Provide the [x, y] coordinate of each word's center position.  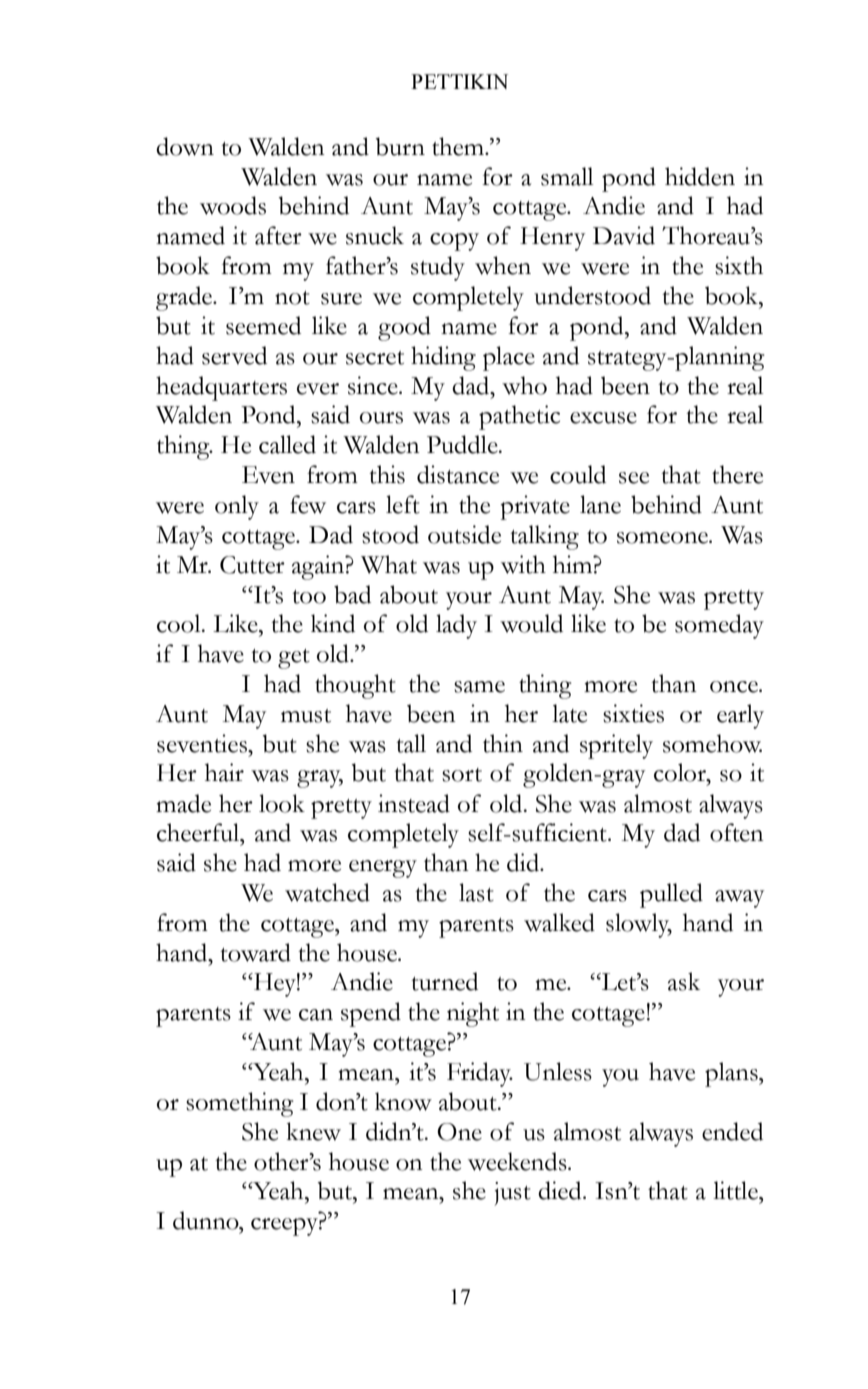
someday [719, 626]
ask [684, 981]
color [681, 772]
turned [444, 981]
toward [255, 952]
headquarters [221, 388]
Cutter [252, 565]
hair [224, 772]
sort [462, 775]
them [459, 146]
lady [456, 626]
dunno [207, 1220]
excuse [603, 418]
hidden [700, 176]
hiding [443, 358]
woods [233, 205]
